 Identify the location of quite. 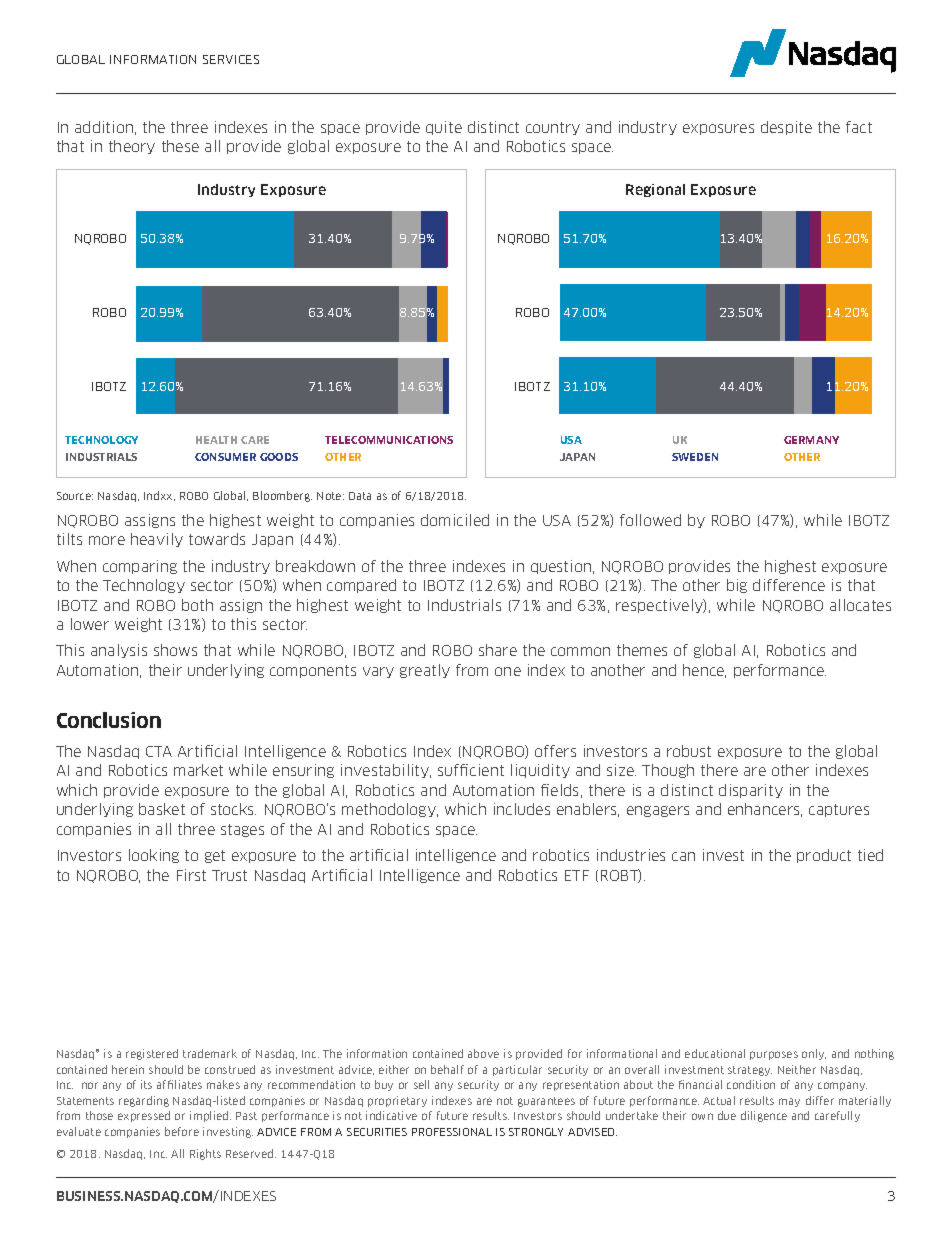
(444, 128).
